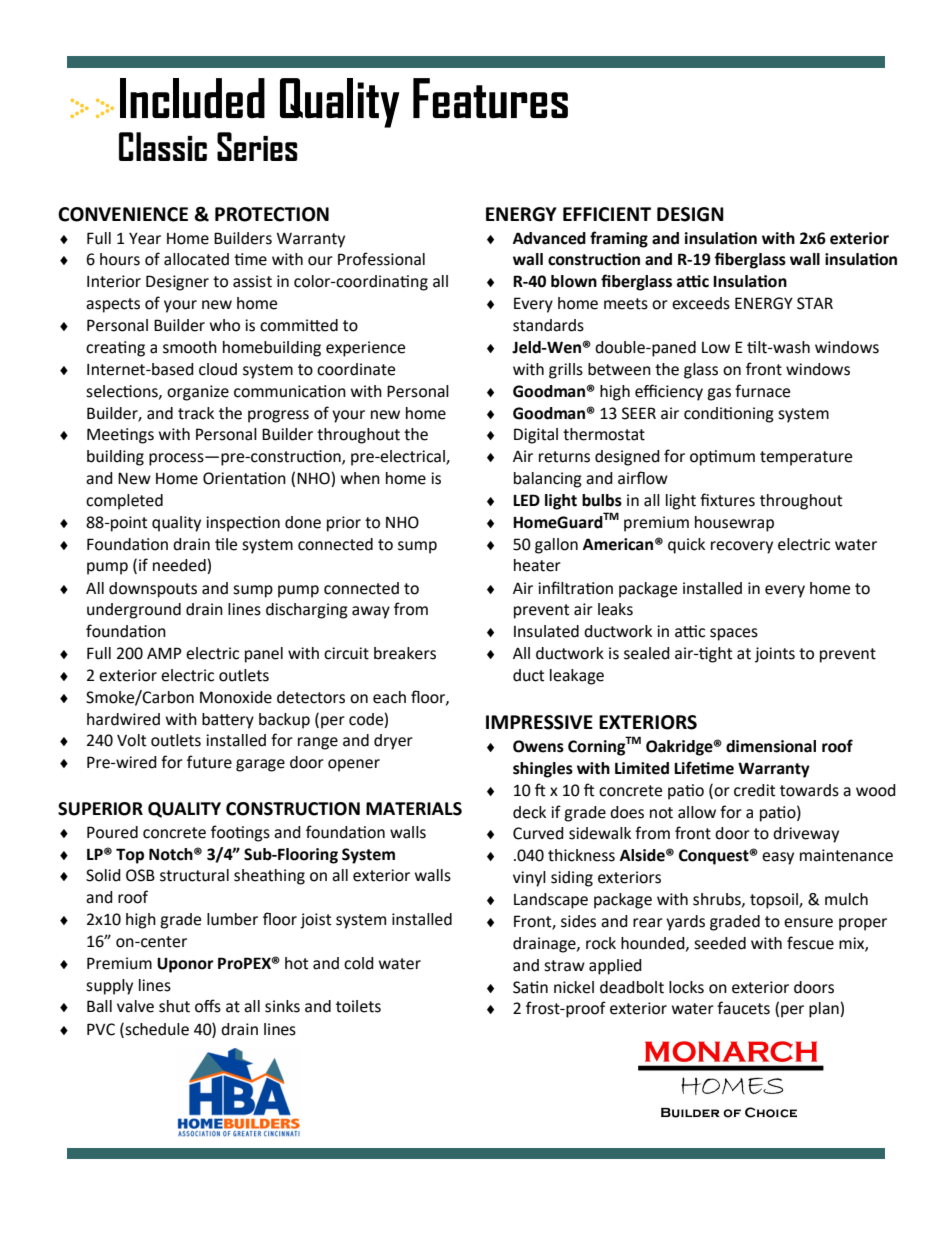  I want to click on deck, so click(529, 812).
